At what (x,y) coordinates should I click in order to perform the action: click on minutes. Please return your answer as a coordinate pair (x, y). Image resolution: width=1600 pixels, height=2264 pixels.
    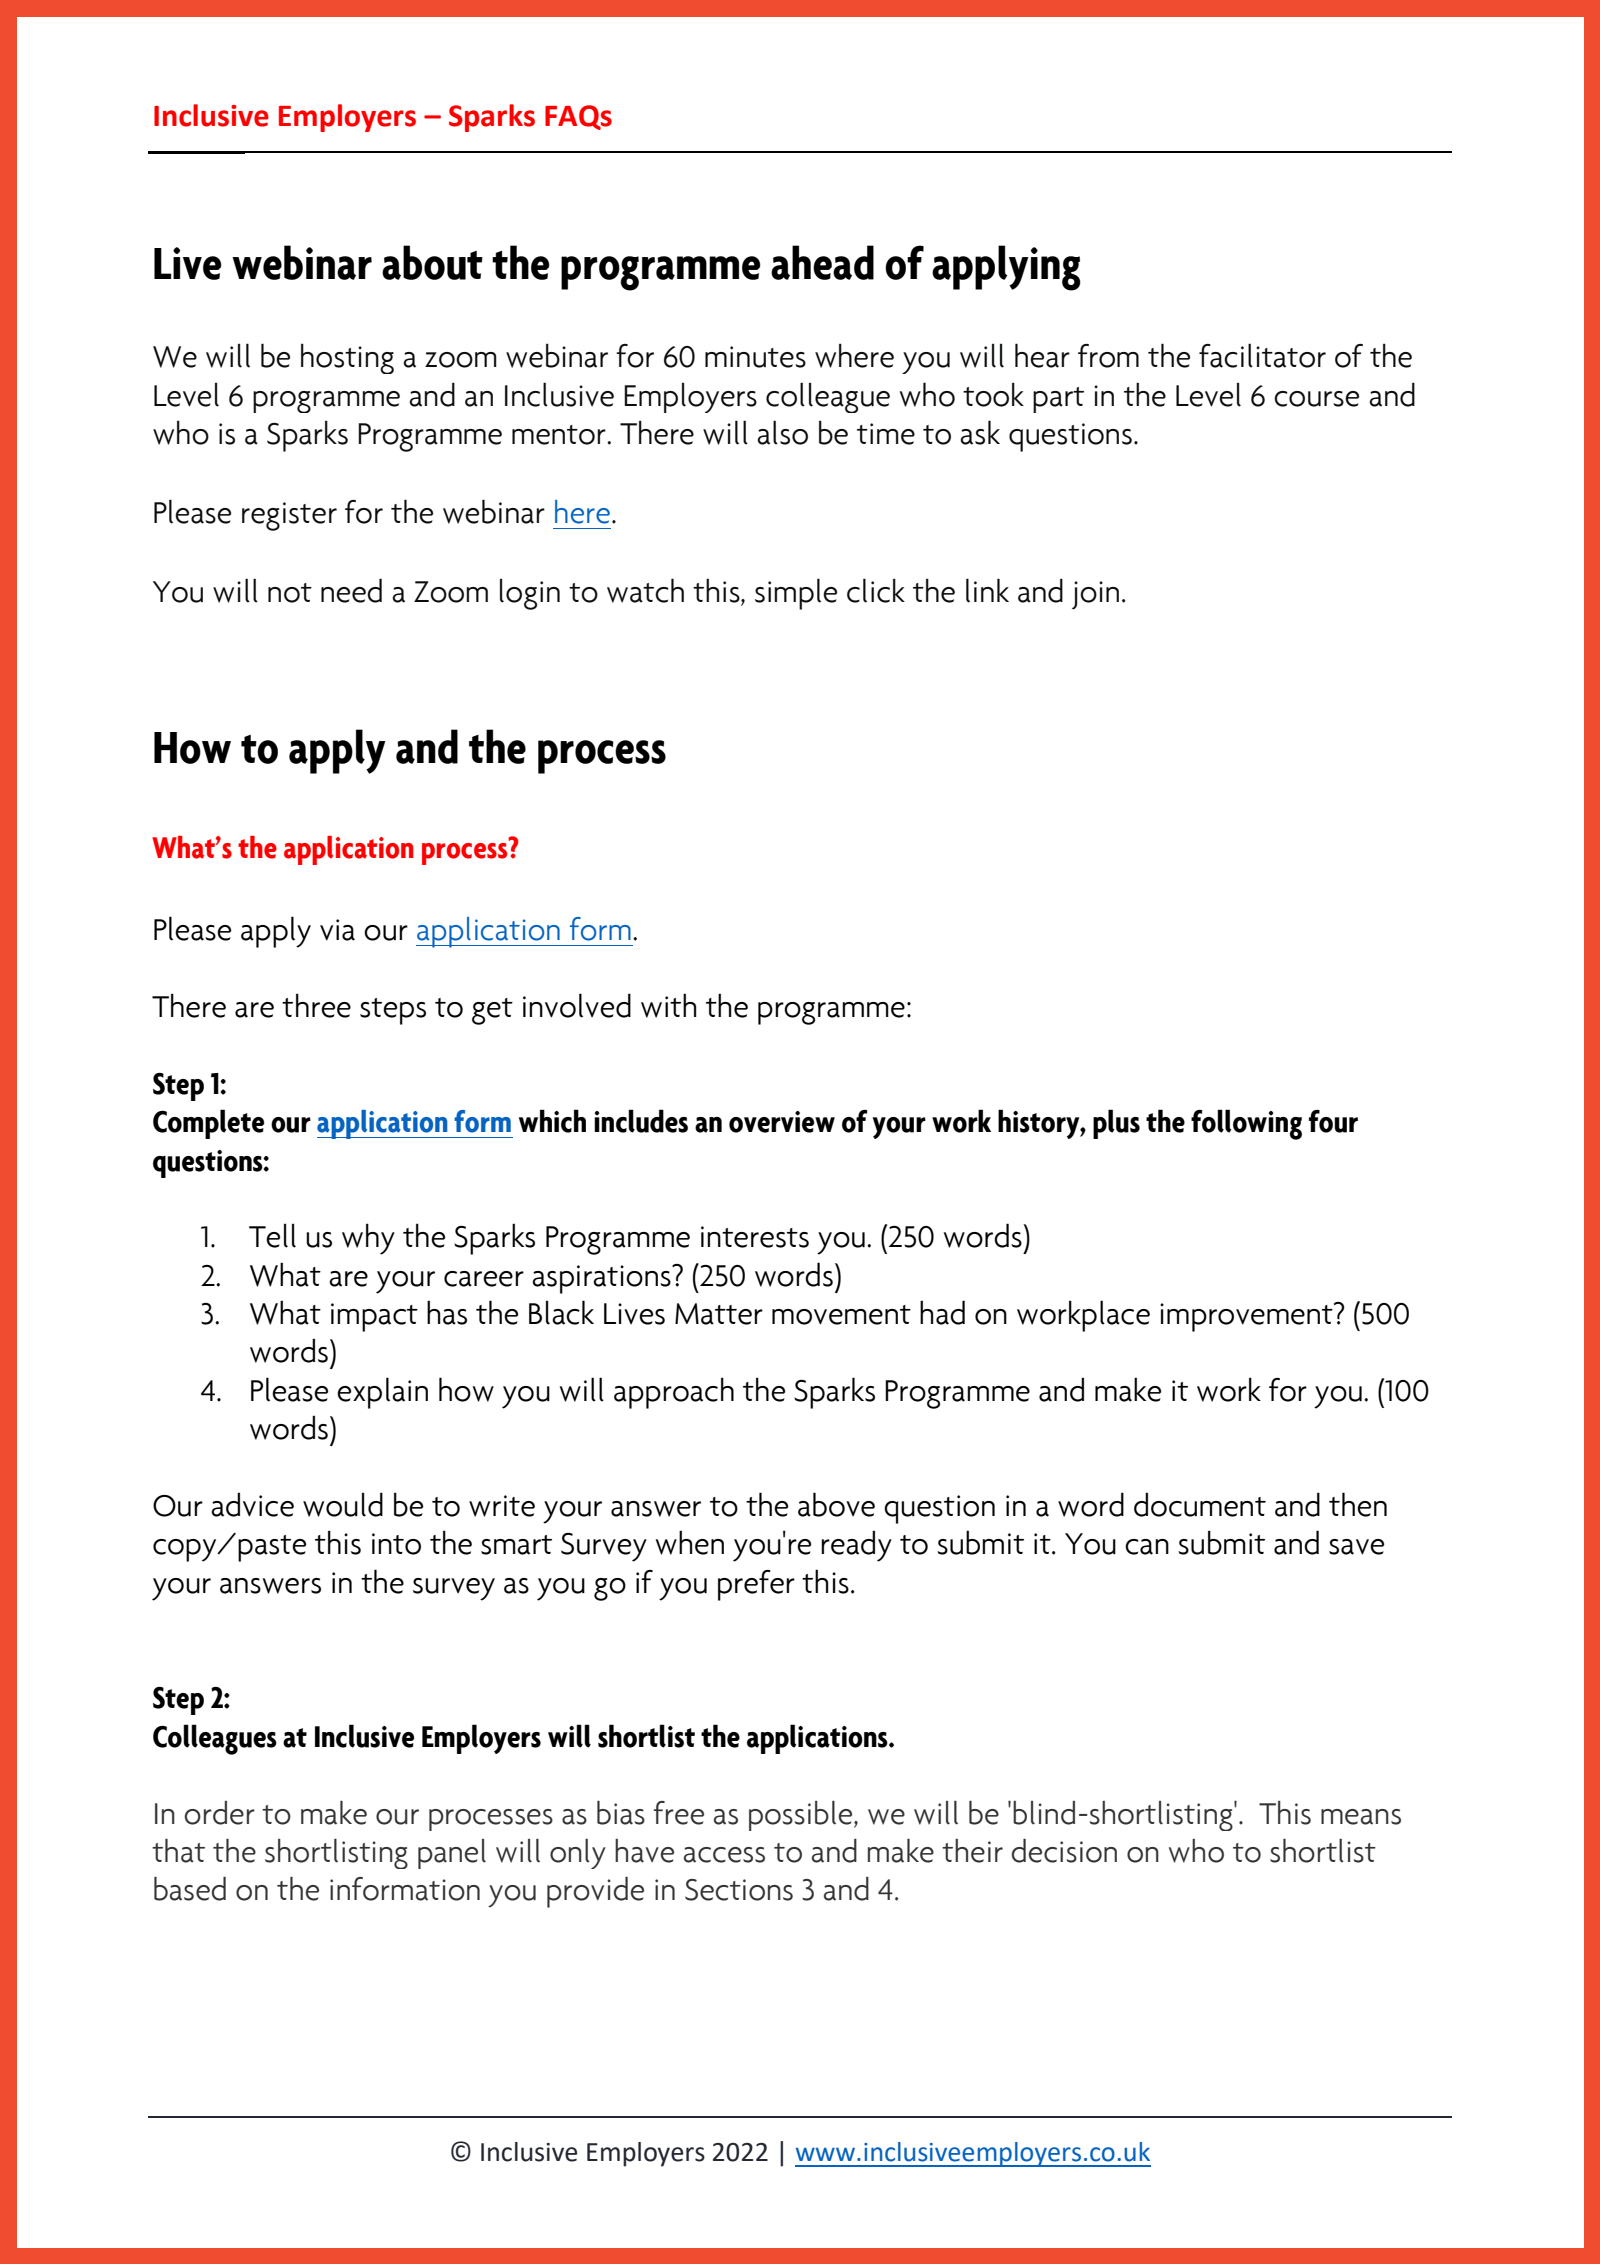
    Looking at the image, I should click on (755, 357).
